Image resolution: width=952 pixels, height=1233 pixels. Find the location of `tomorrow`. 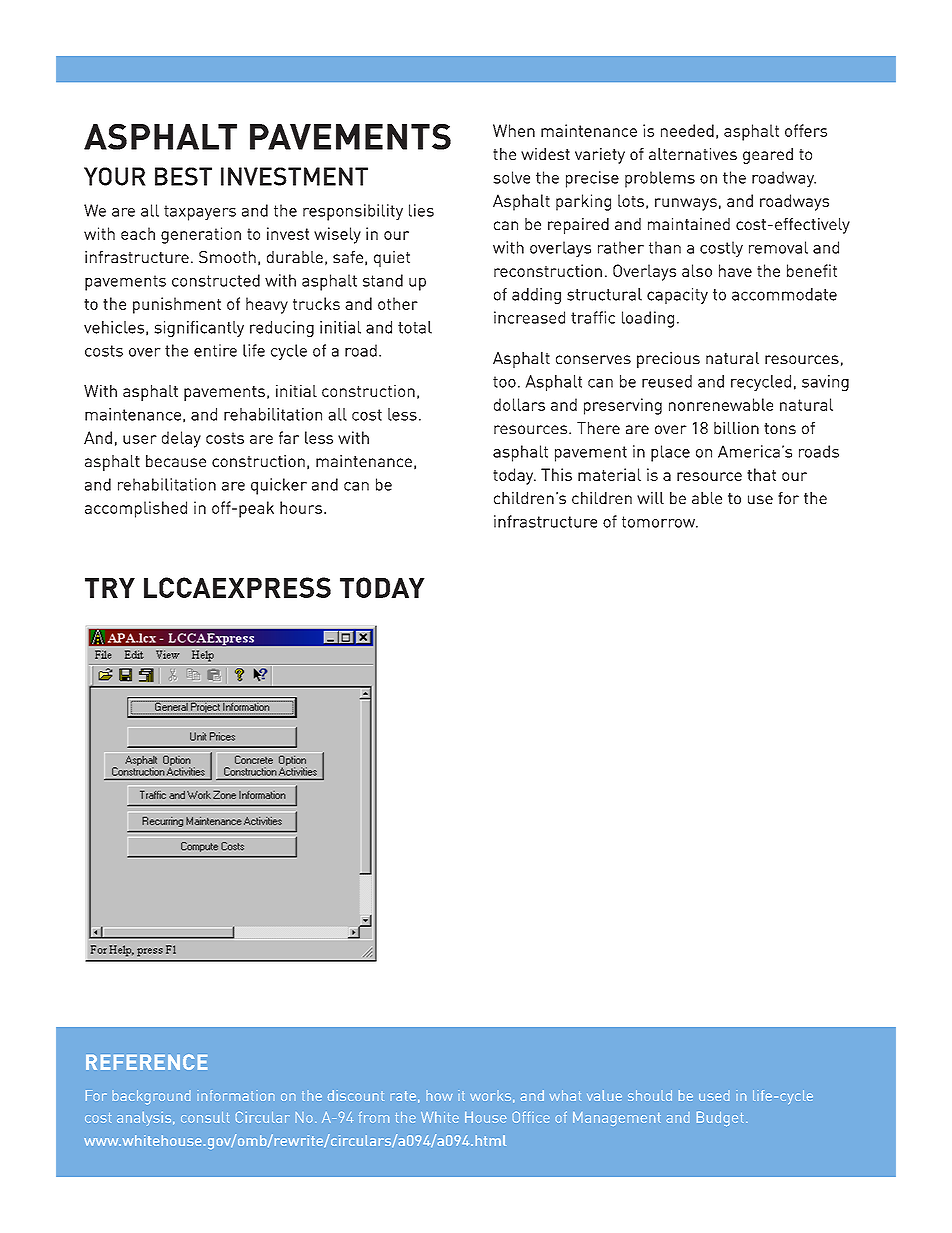

tomorrow is located at coordinates (660, 522).
